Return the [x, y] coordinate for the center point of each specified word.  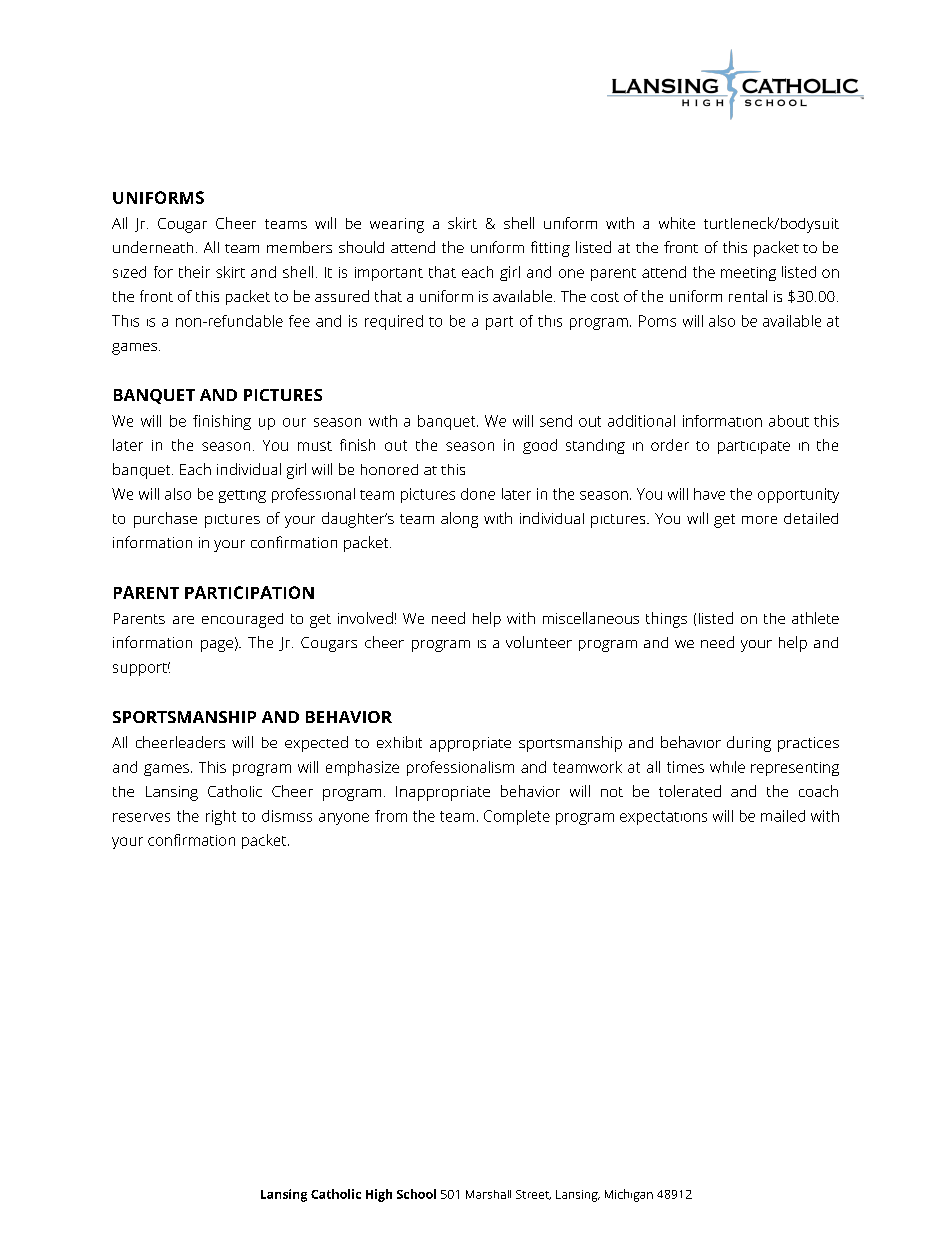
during [749, 744]
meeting [748, 274]
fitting [550, 249]
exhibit [399, 742]
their [194, 272]
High [379, 1195]
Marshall [488, 1194]
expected [316, 744]
